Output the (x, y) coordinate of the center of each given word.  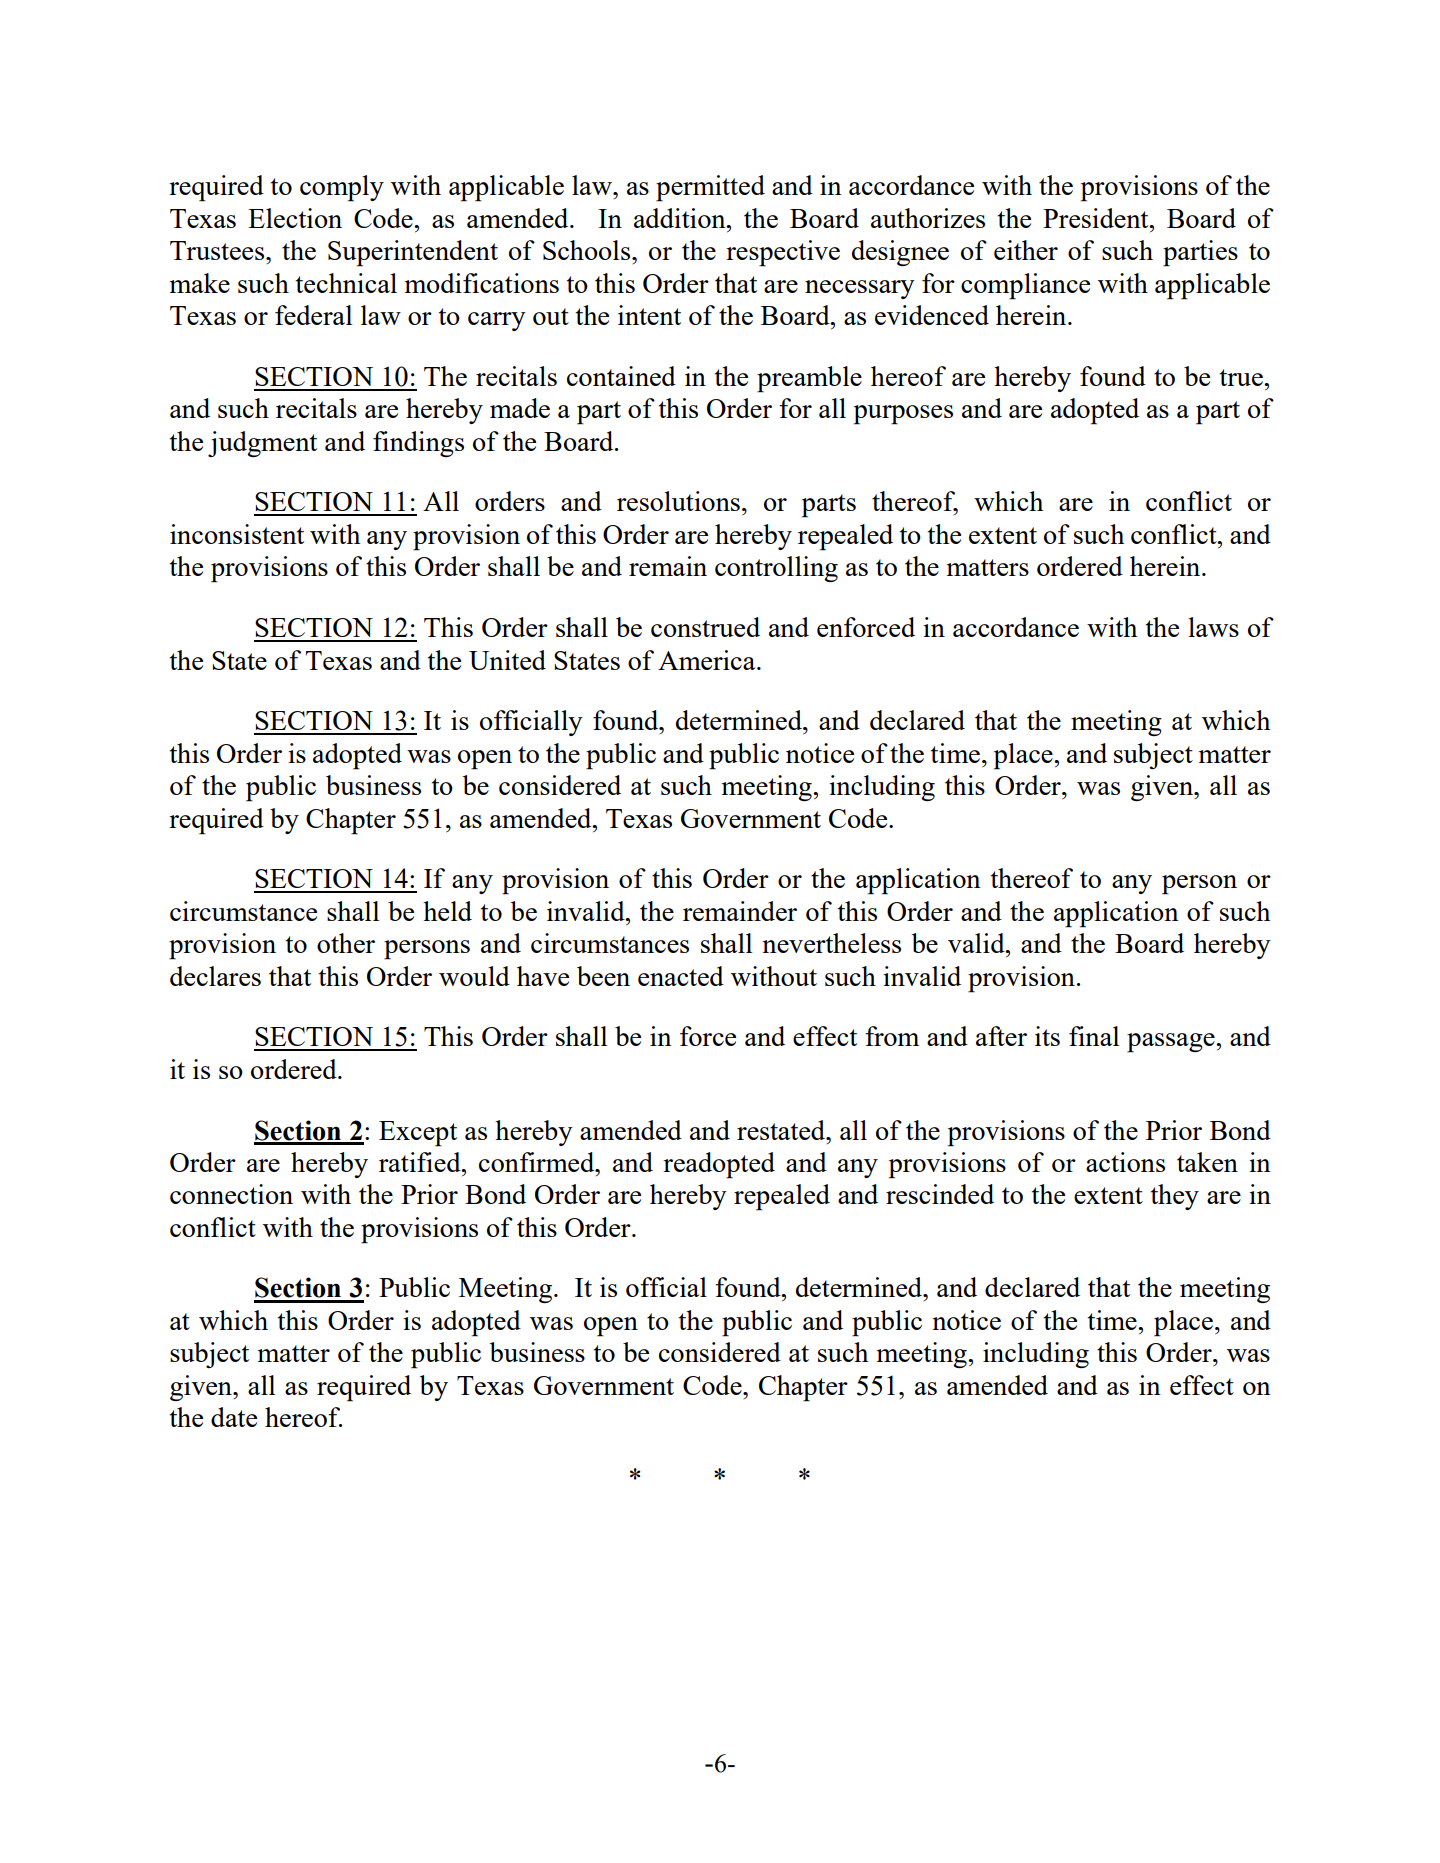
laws (1213, 627)
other (346, 943)
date (234, 1417)
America (708, 660)
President (1097, 218)
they (1175, 1197)
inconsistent (237, 534)
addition (681, 218)
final (1094, 1036)
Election (295, 218)
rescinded (940, 1194)
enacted (681, 976)
